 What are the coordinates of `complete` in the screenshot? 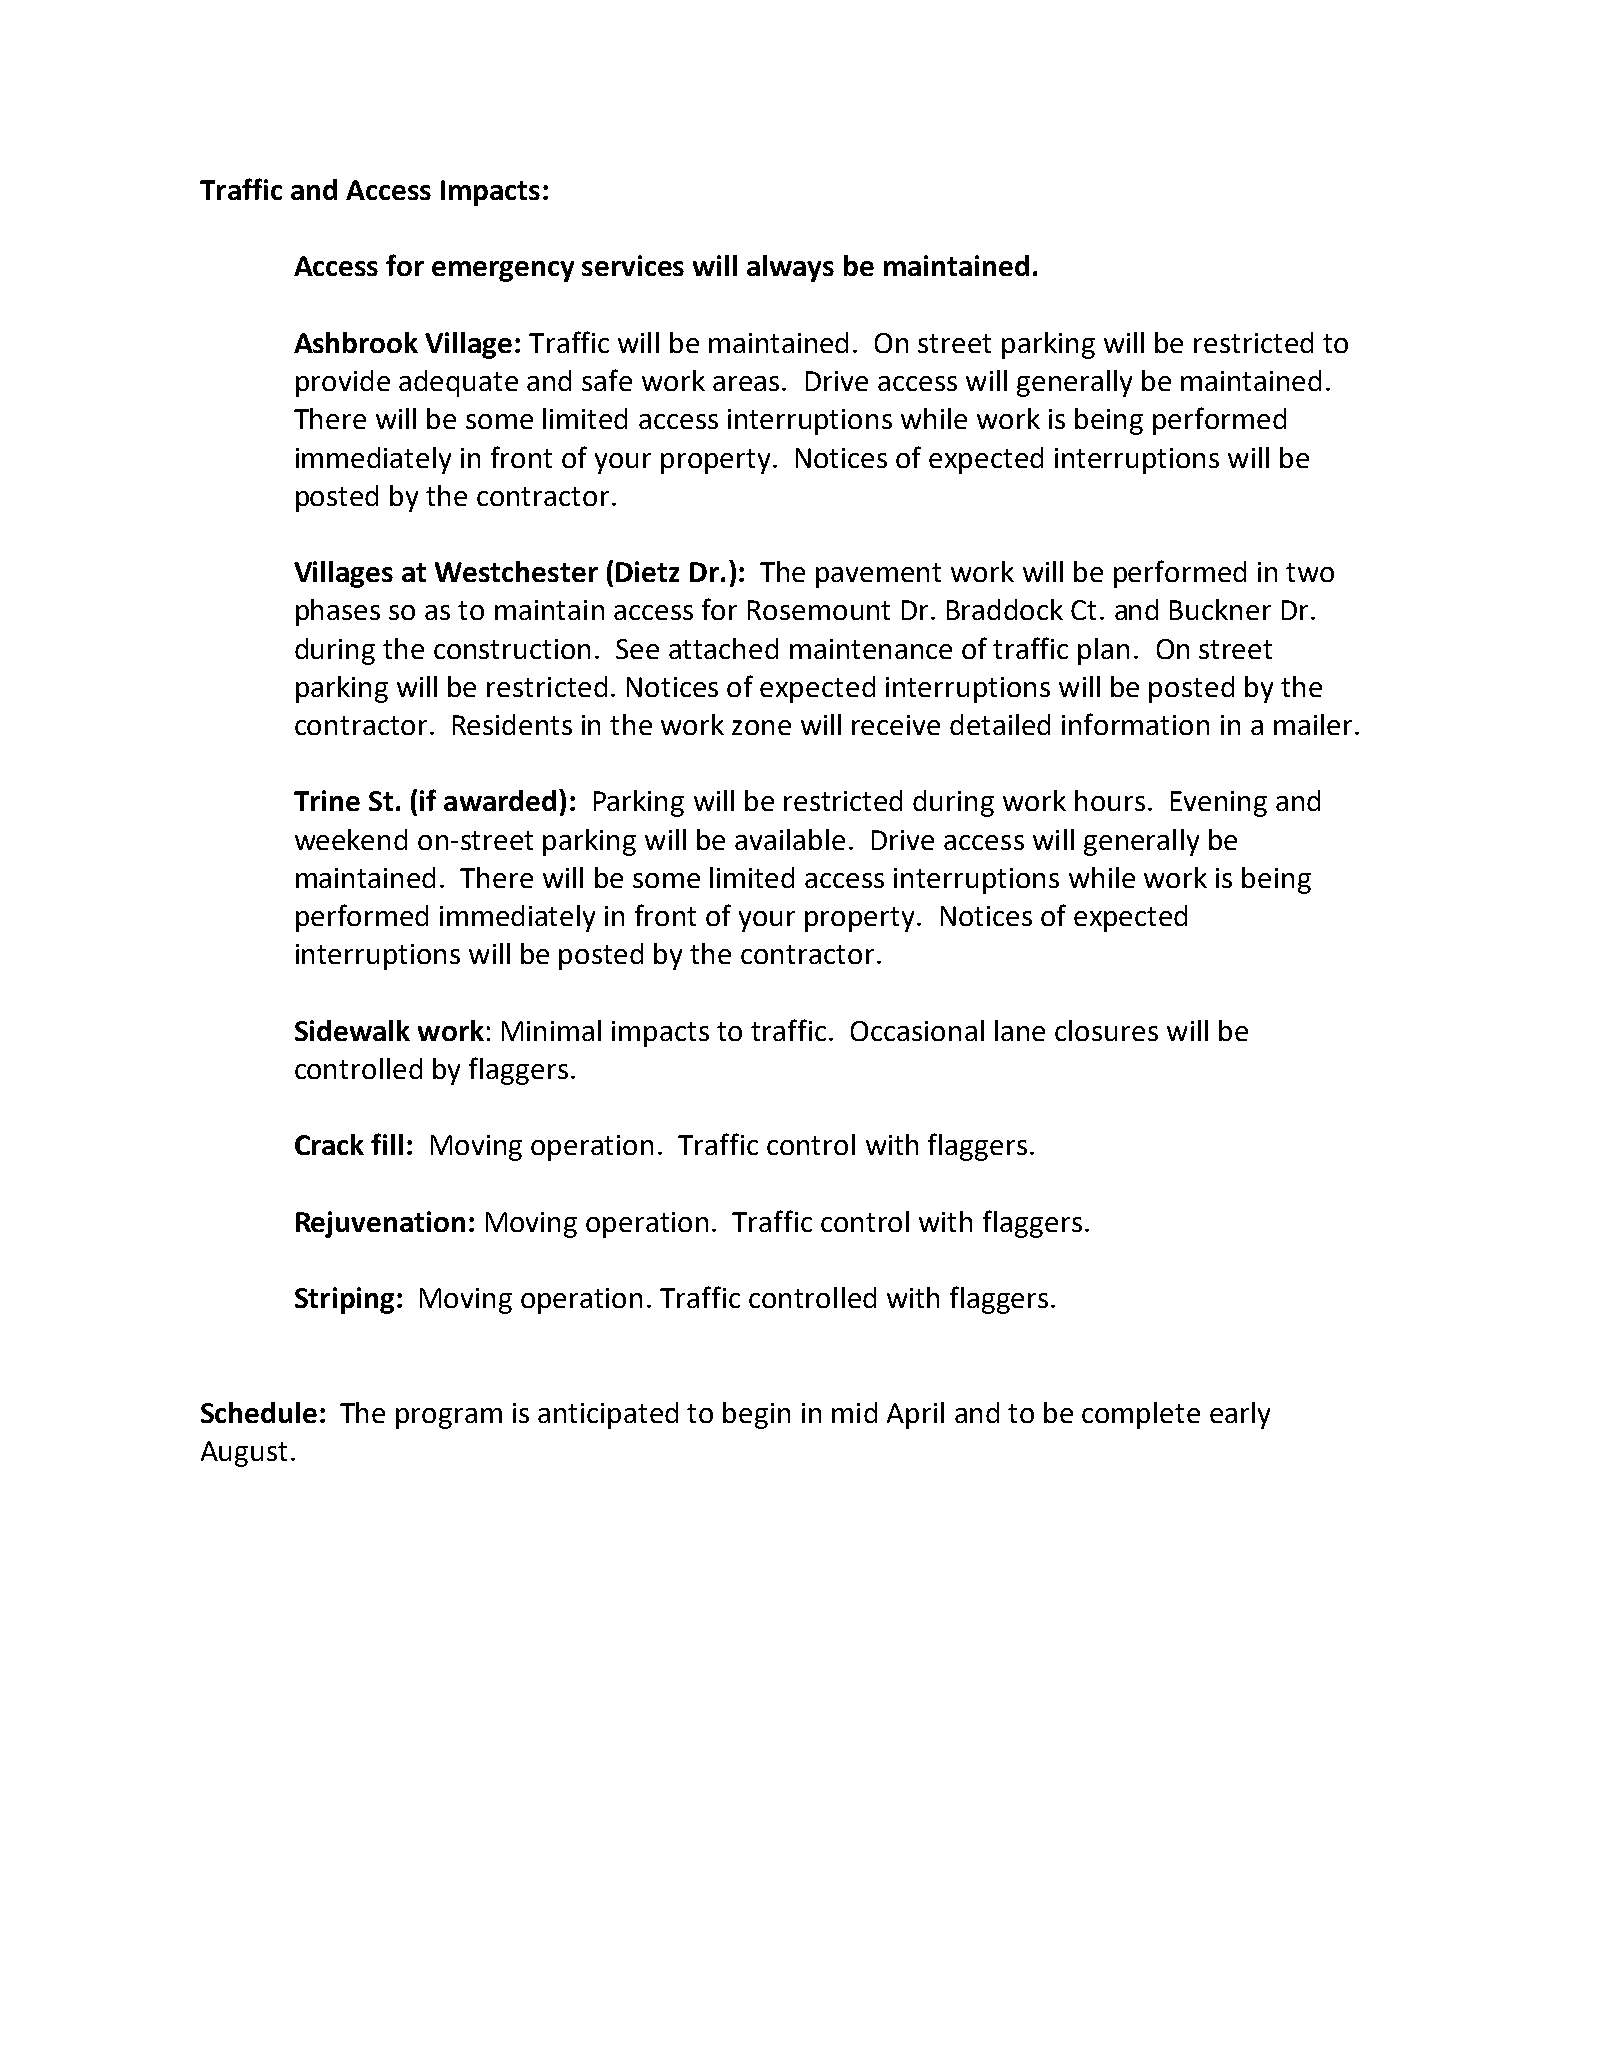 It's located at (1141, 1415).
